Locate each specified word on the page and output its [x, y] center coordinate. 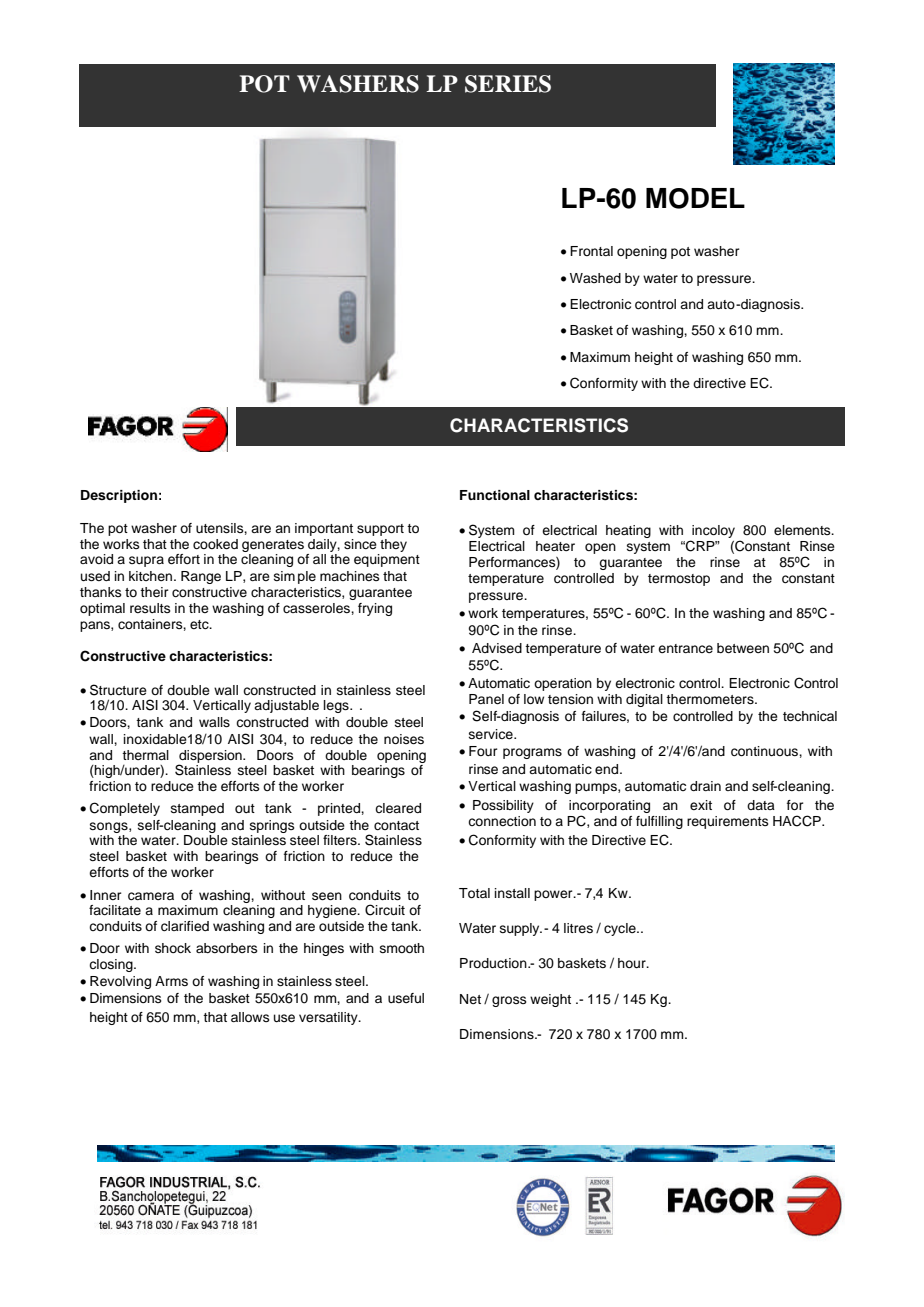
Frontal [591, 251]
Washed [595, 278]
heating [628, 531]
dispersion [211, 757]
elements [803, 530]
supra [146, 561]
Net [470, 999]
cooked [215, 544]
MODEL [695, 198]
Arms [171, 981]
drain [705, 786]
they [392, 547]
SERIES [508, 84]
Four [483, 751]
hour [633, 963]
